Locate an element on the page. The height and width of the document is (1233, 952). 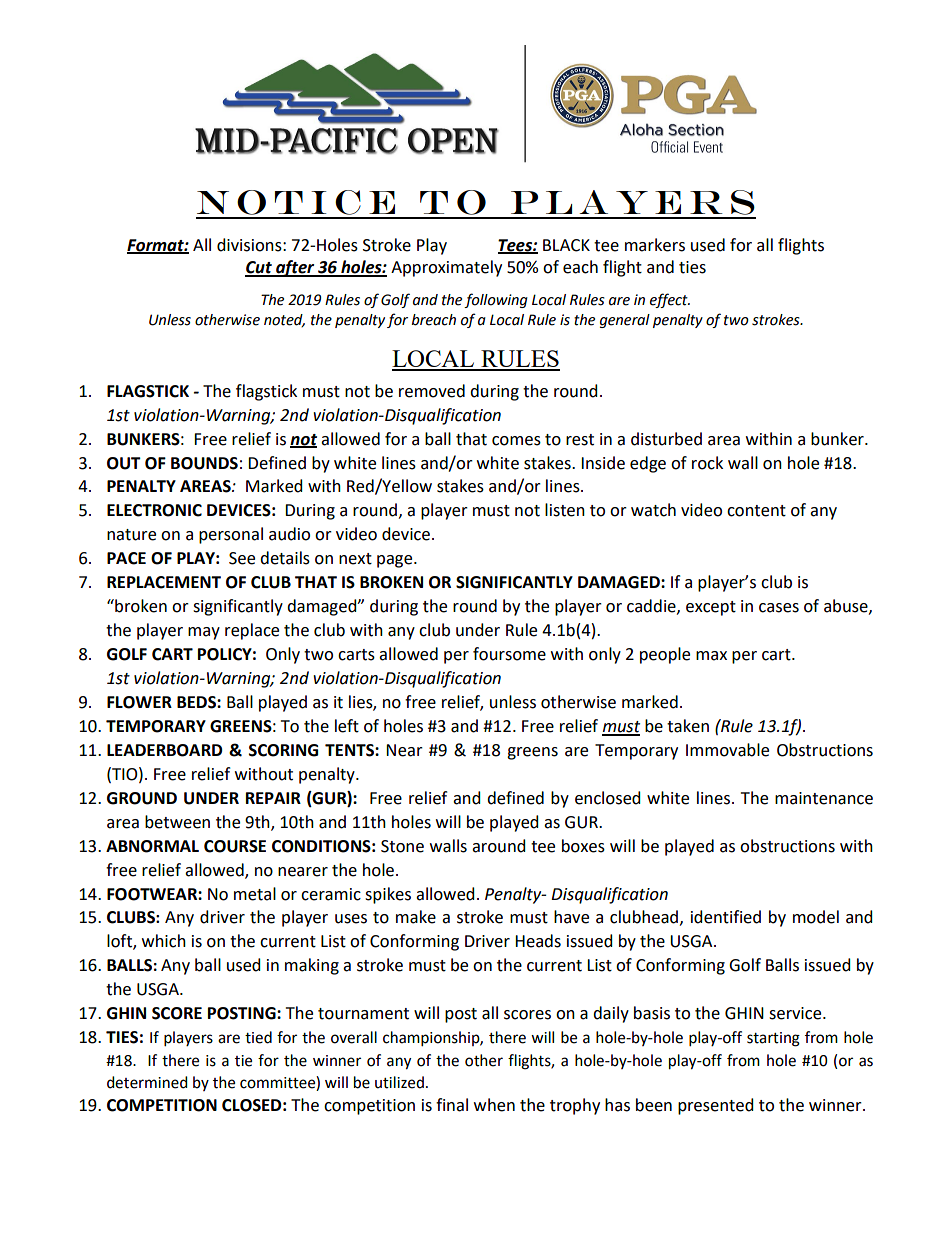
final is located at coordinates (452, 1105).
